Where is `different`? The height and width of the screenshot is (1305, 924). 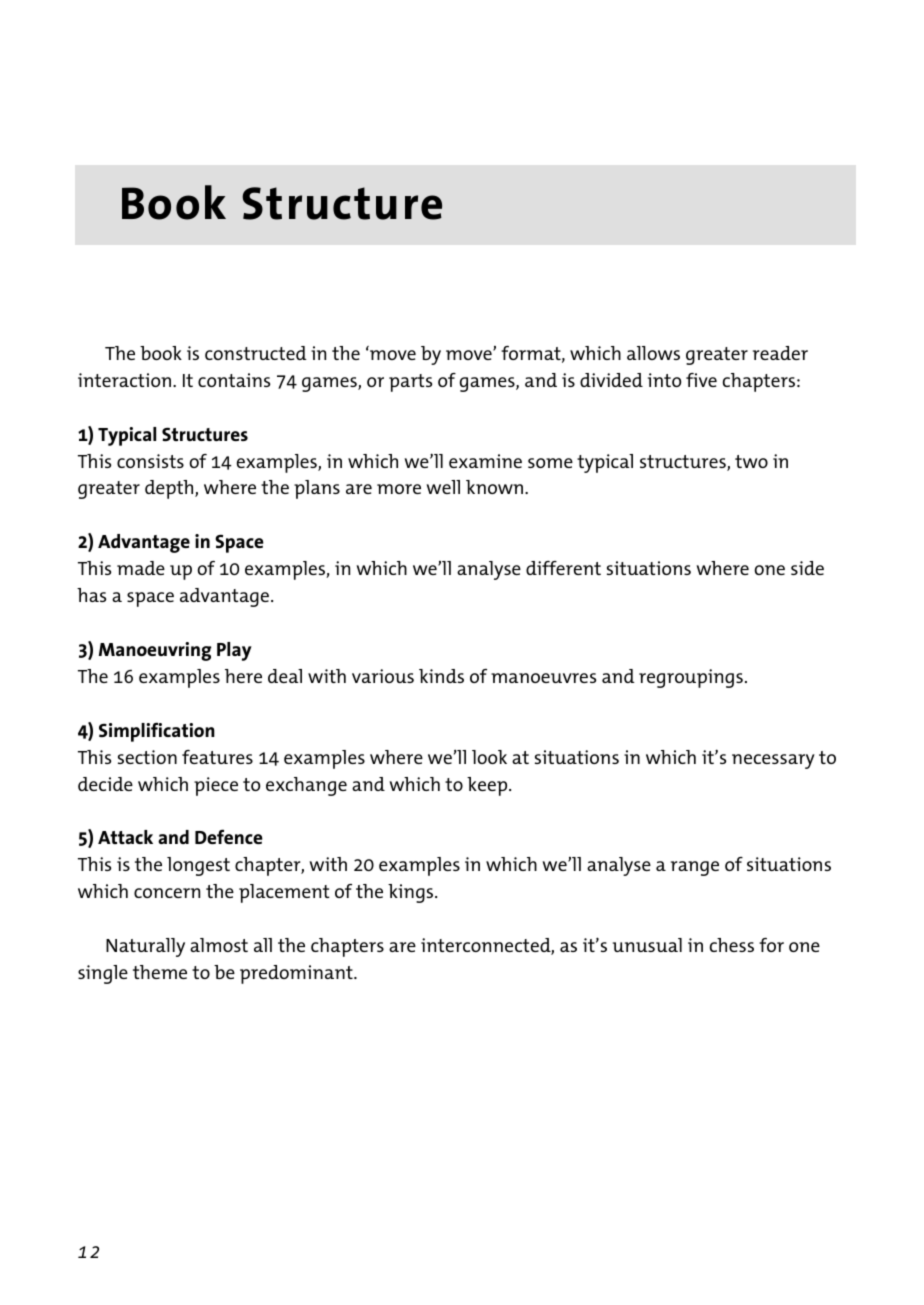 different is located at coordinates (563, 568).
